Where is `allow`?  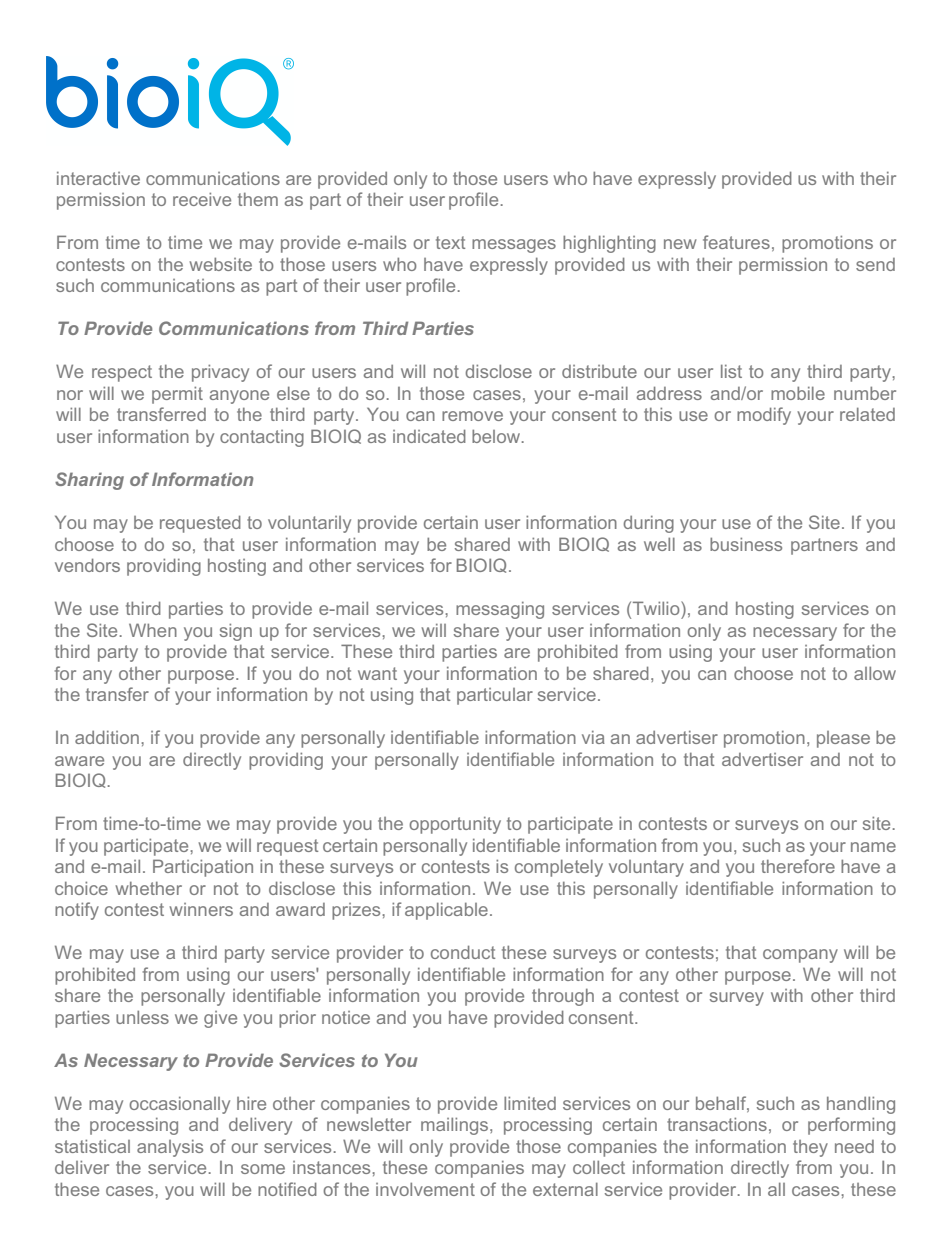 allow is located at coordinates (875, 673).
